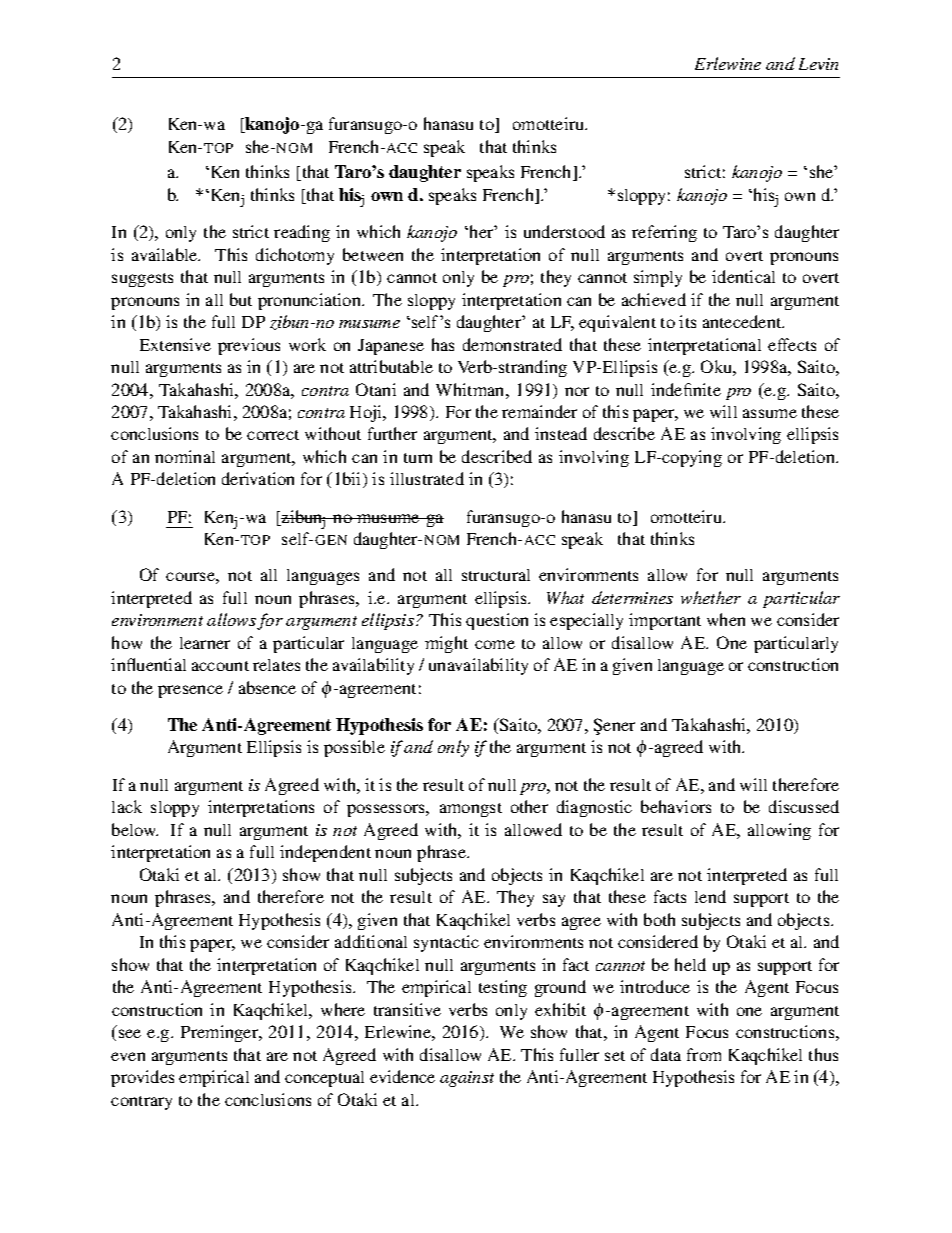  I want to click on nominal, so click(185, 456).
